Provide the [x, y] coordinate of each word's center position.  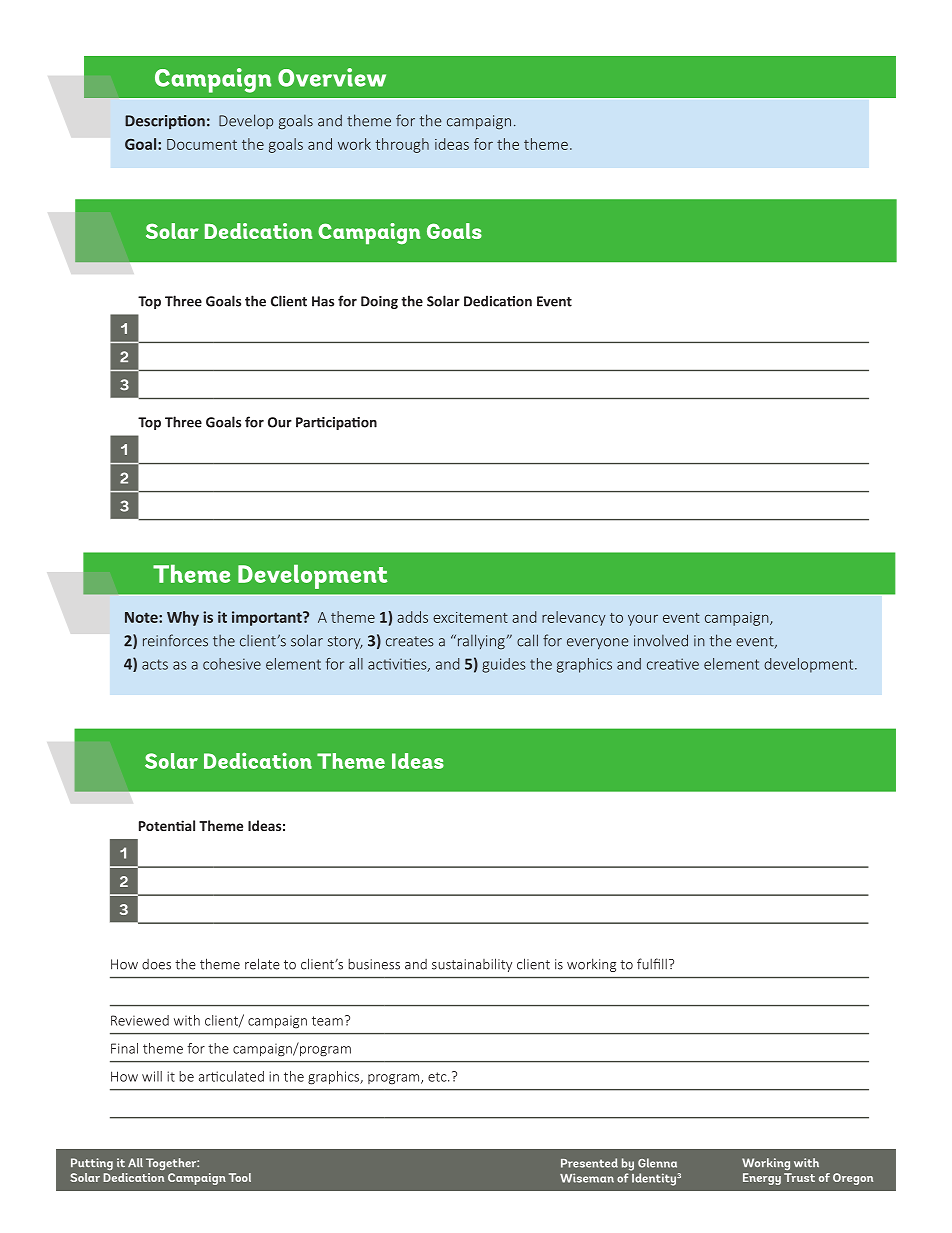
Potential [167, 825]
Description [165, 122]
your [643, 620]
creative [673, 664]
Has [323, 301]
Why [183, 618]
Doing [379, 302]
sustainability [472, 965]
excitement [470, 617]
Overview [332, 77]
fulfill [652, 964]
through [402, 145]
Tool [240, 1177]
